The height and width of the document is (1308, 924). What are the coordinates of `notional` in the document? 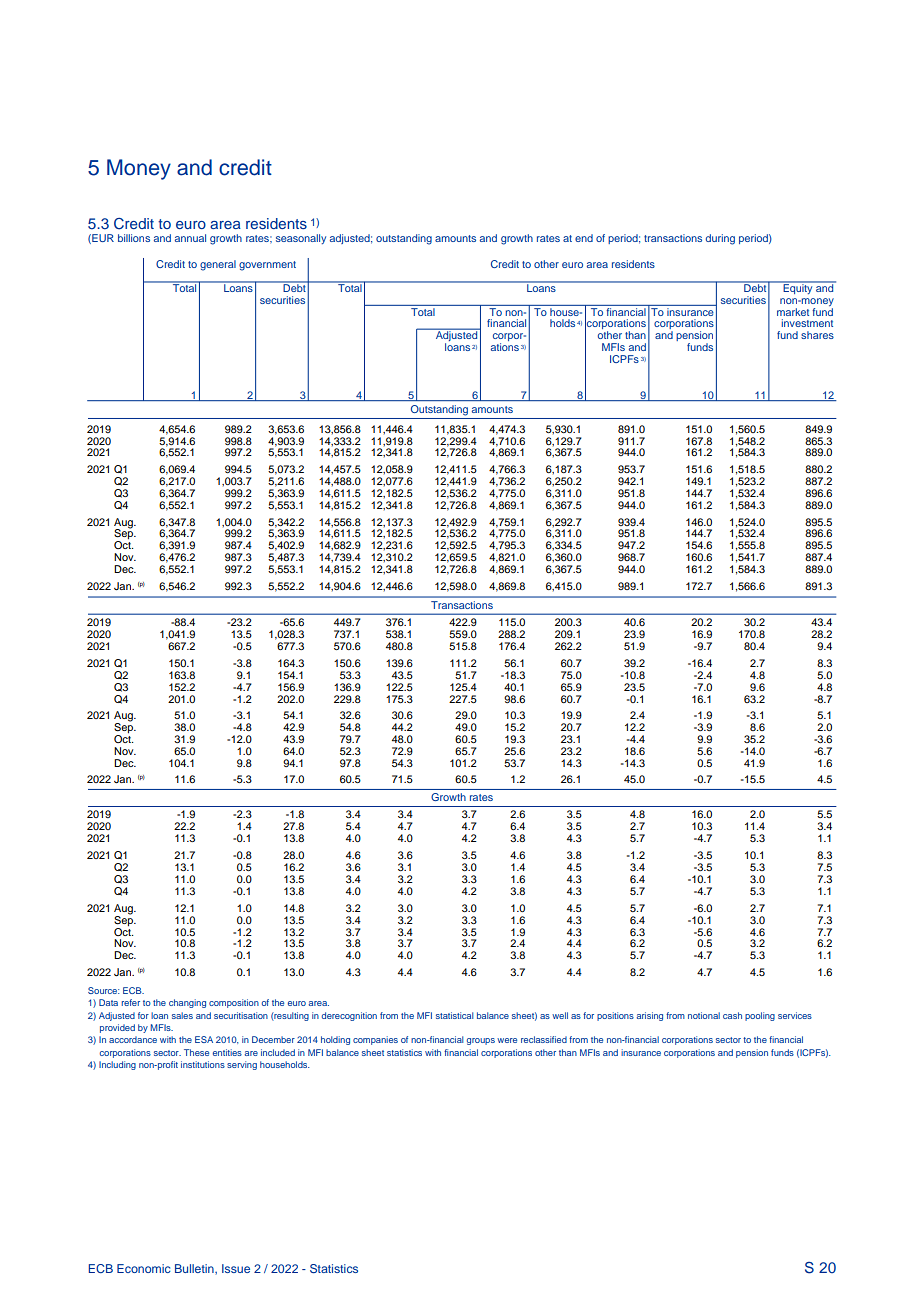 It's located at (704, 1015).
